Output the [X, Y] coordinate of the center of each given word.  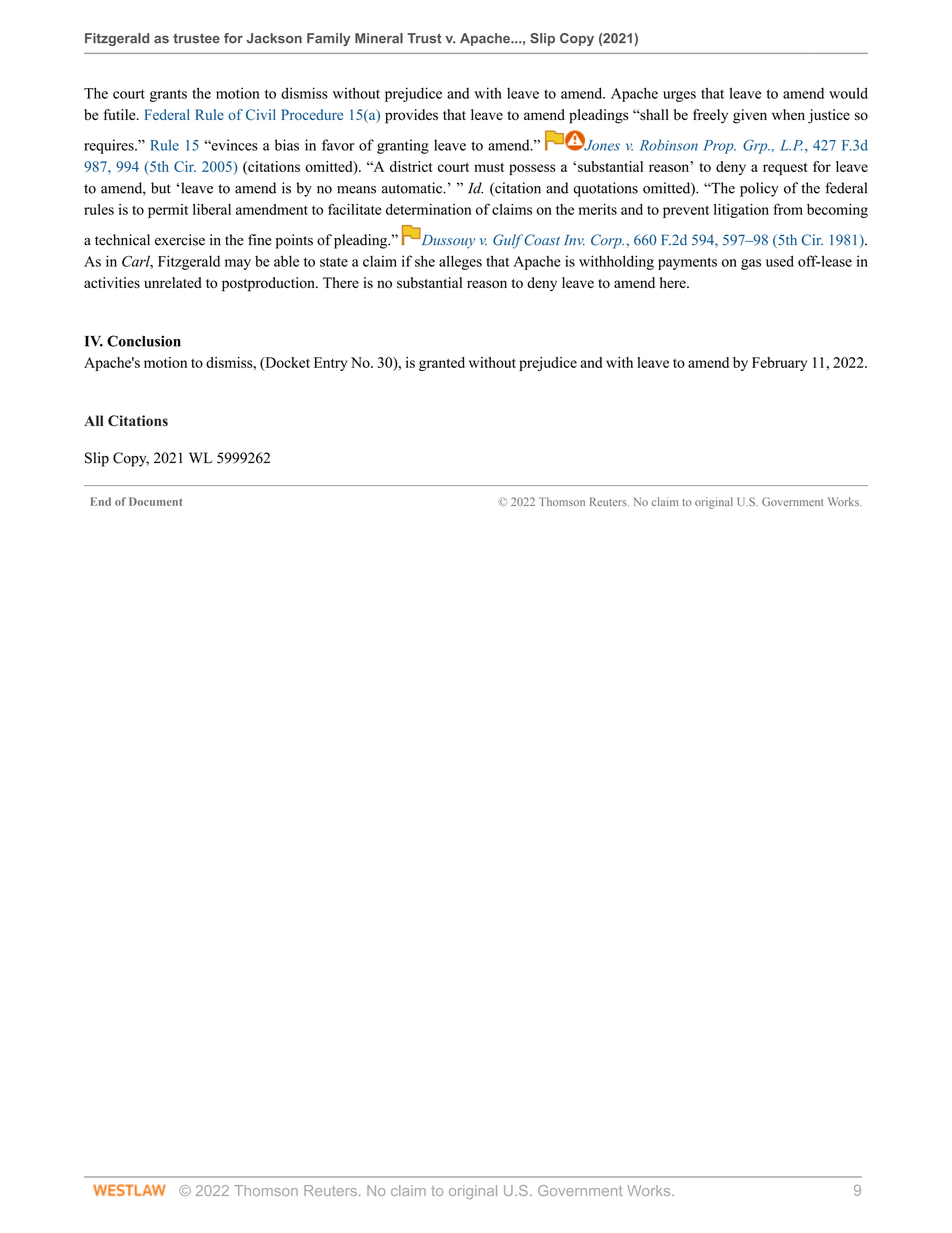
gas [751, 264]
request [785, 169]
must [489, 167]
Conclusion [144, 341]
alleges [460, 262]
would [848, 93]
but [161, 188]
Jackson [274, 38]
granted [442, 364]
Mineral [379, 38]
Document [156, 501]
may [238, 264]
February [779, 364]
